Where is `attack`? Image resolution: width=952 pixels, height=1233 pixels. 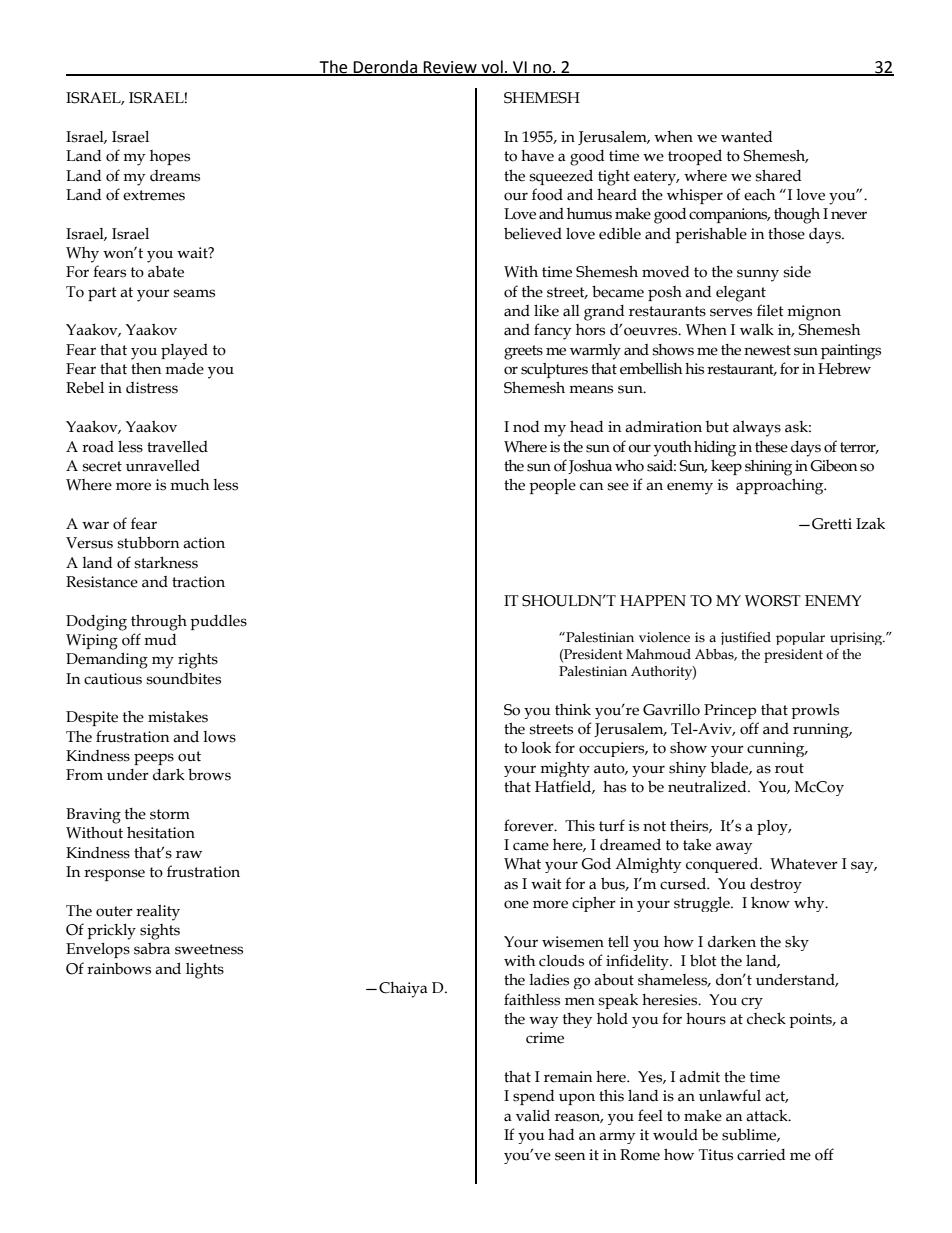
attack is located at coordinates (768, 1115).
